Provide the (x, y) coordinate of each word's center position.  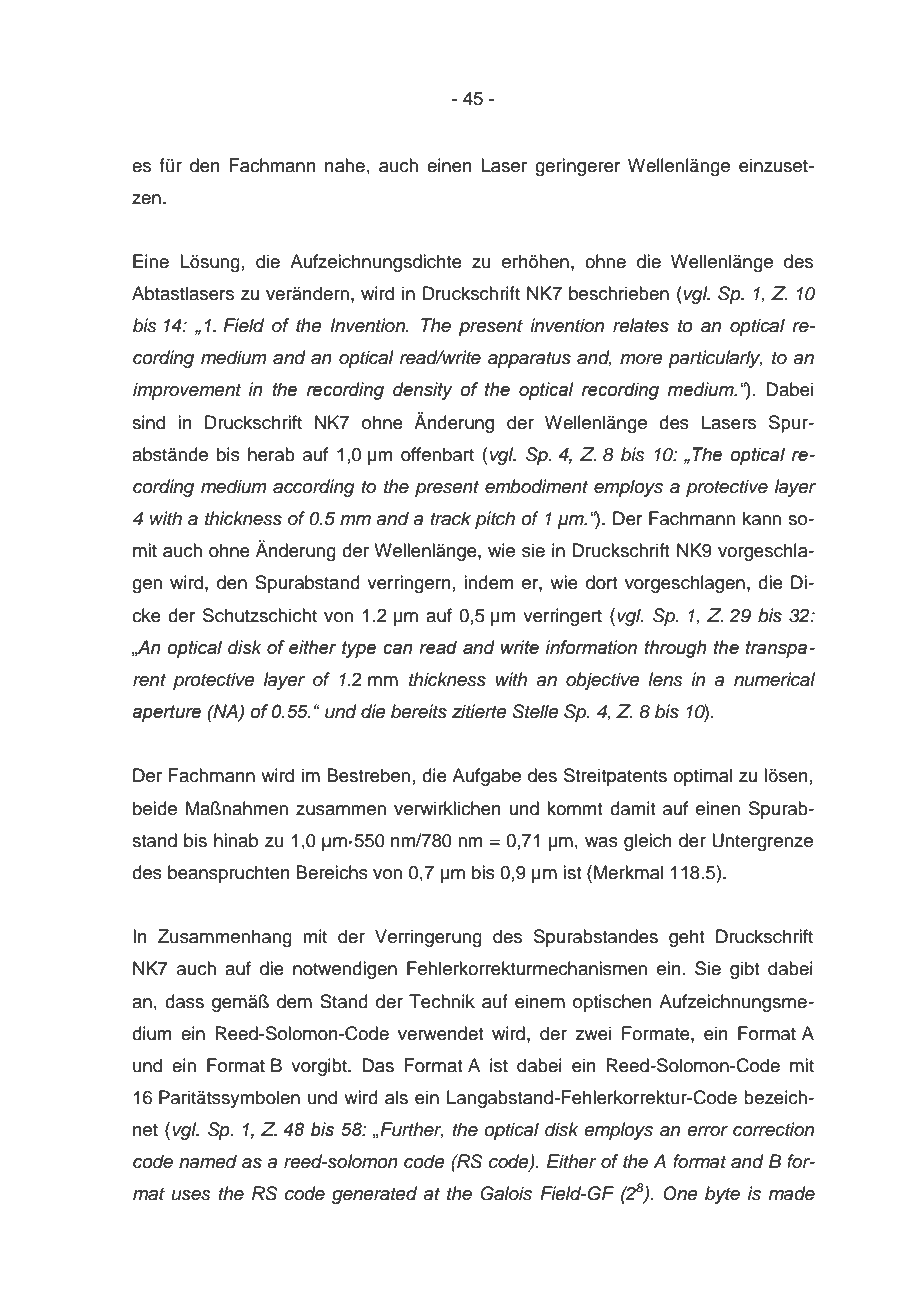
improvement (187, 391)
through (675, 649)
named (208, 1161)
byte (722, 1195)
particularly (715, 359)
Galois (506, 1193)
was (601, 842)
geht (686, 938)
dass (184, 1001)
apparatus (529, 360)
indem (488, 582)
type (359, 649)
